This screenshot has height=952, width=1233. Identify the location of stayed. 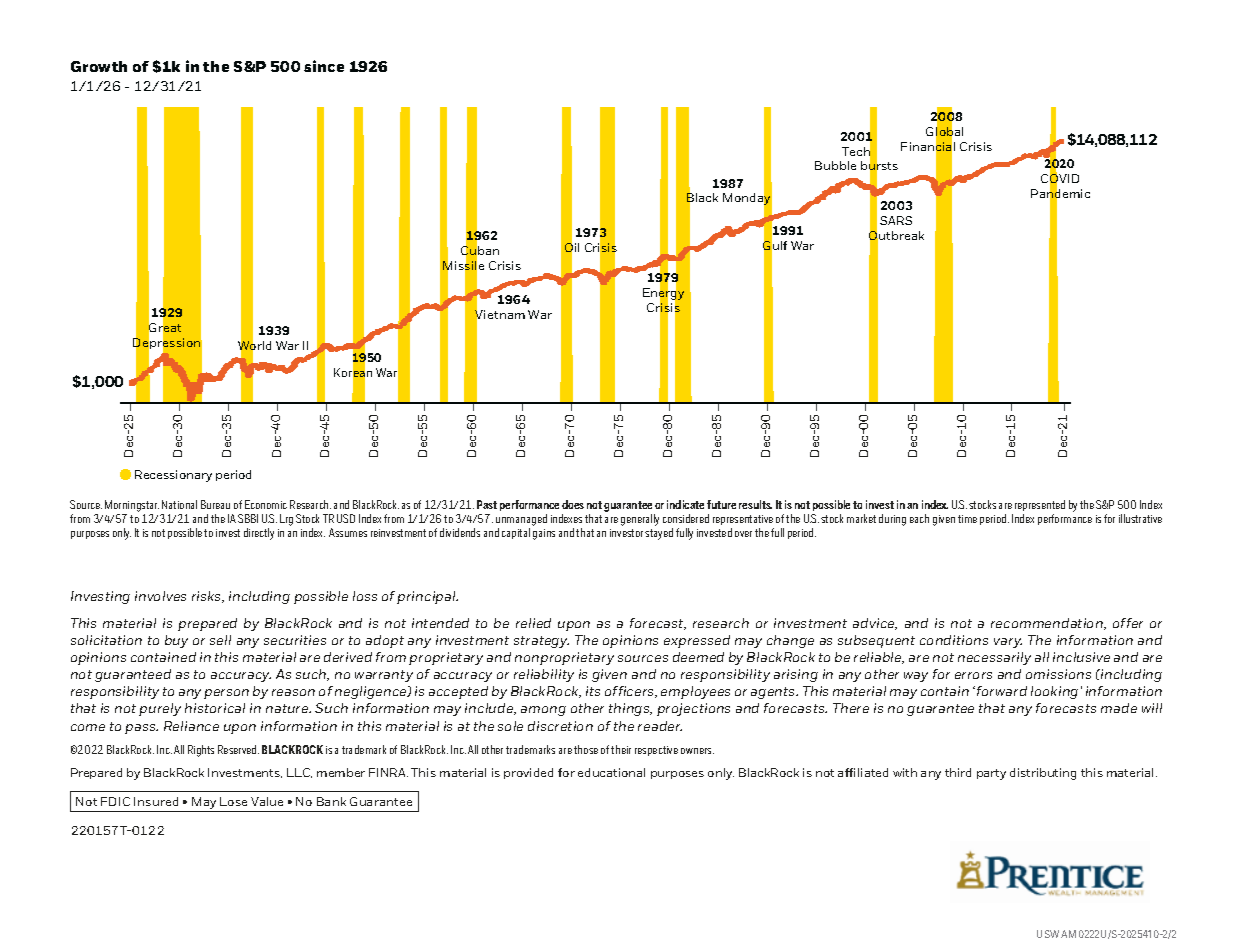
(659, 534).
